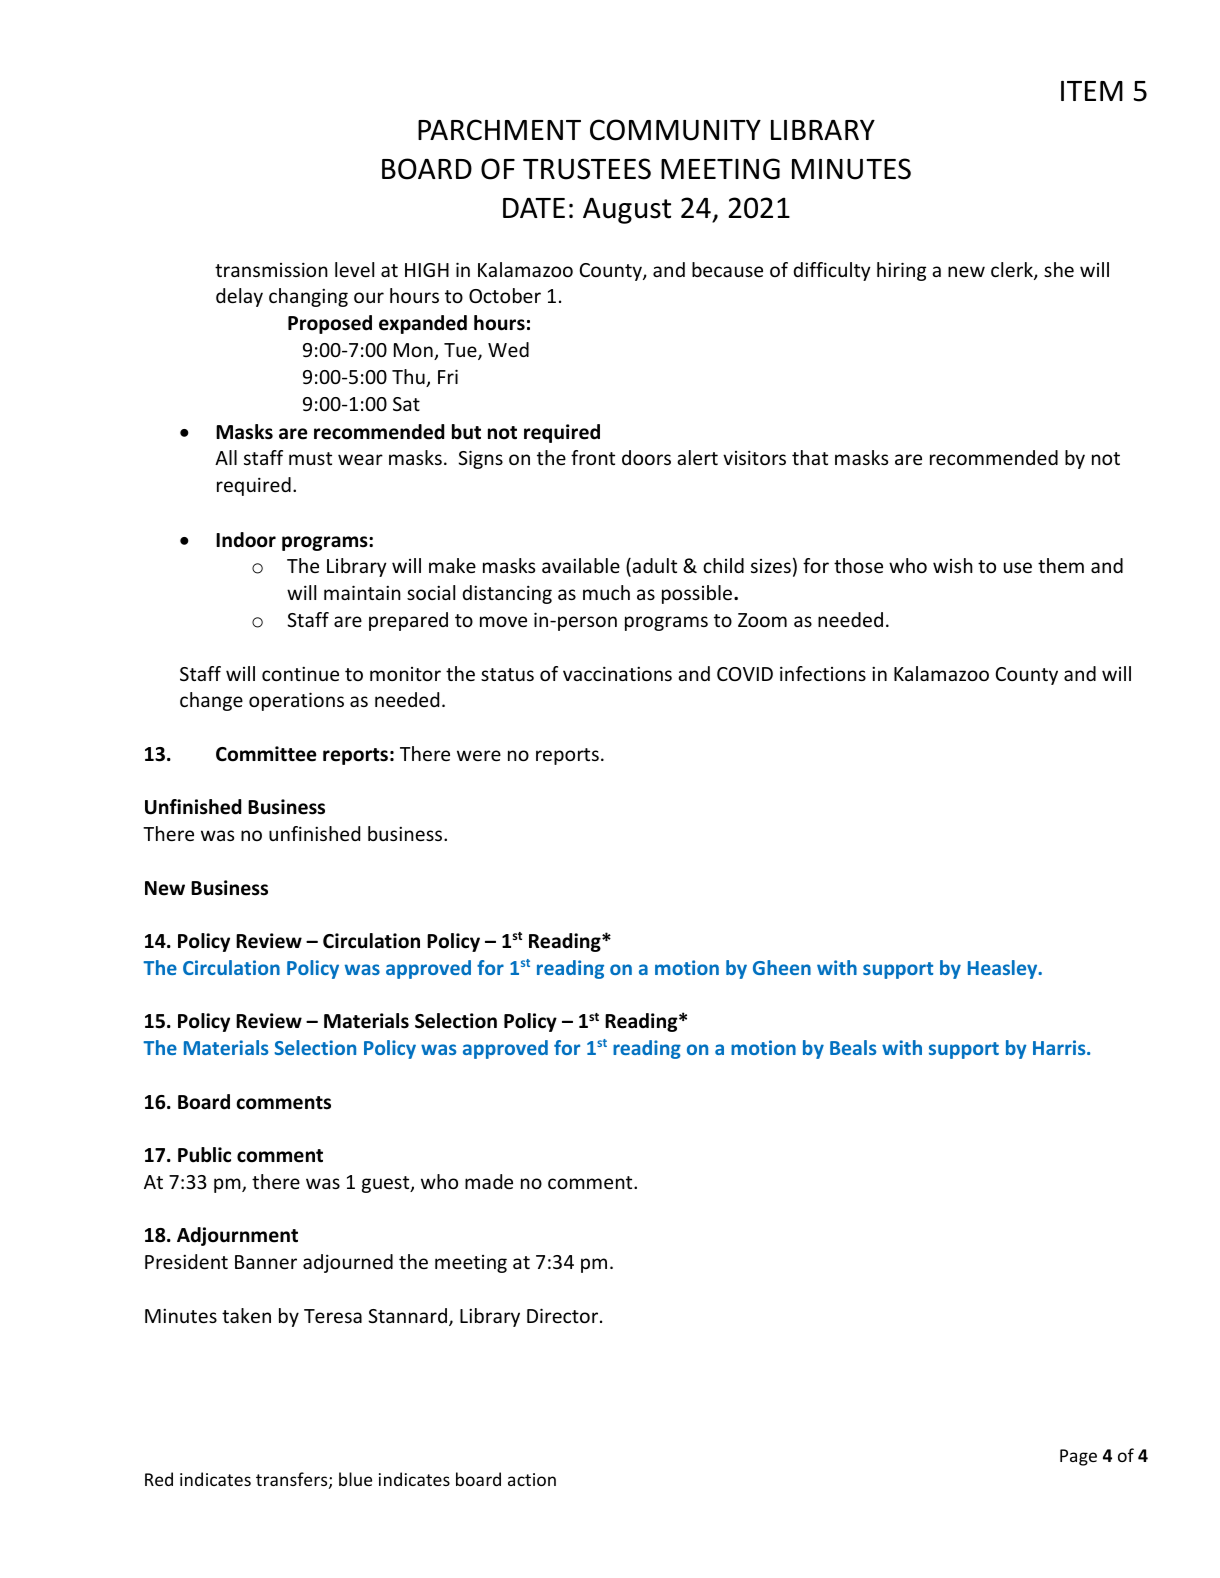 This page has height=1578, width=1220. What do you see at coordinates (355, 1479) in the page?
I see `blue` at bounding box center [355, 1479].
